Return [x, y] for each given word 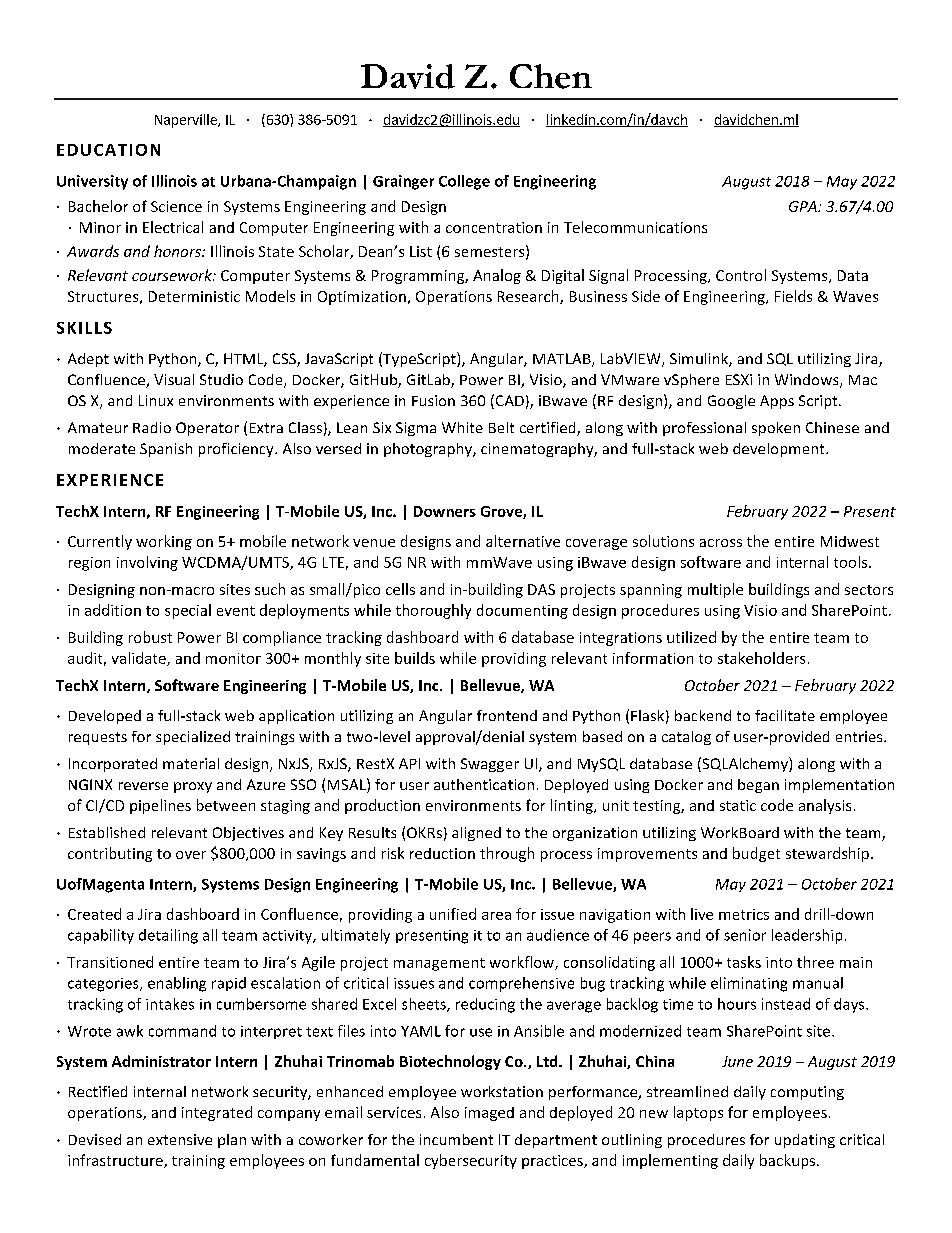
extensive [180, 1139]
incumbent [456, 1139]
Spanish [166, 450]
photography [429, 450]
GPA [804, 206]
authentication [484, 784]
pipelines [160, 806]
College [464, 182]
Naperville [187, 121]
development [780, 450]
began [758, 786]
